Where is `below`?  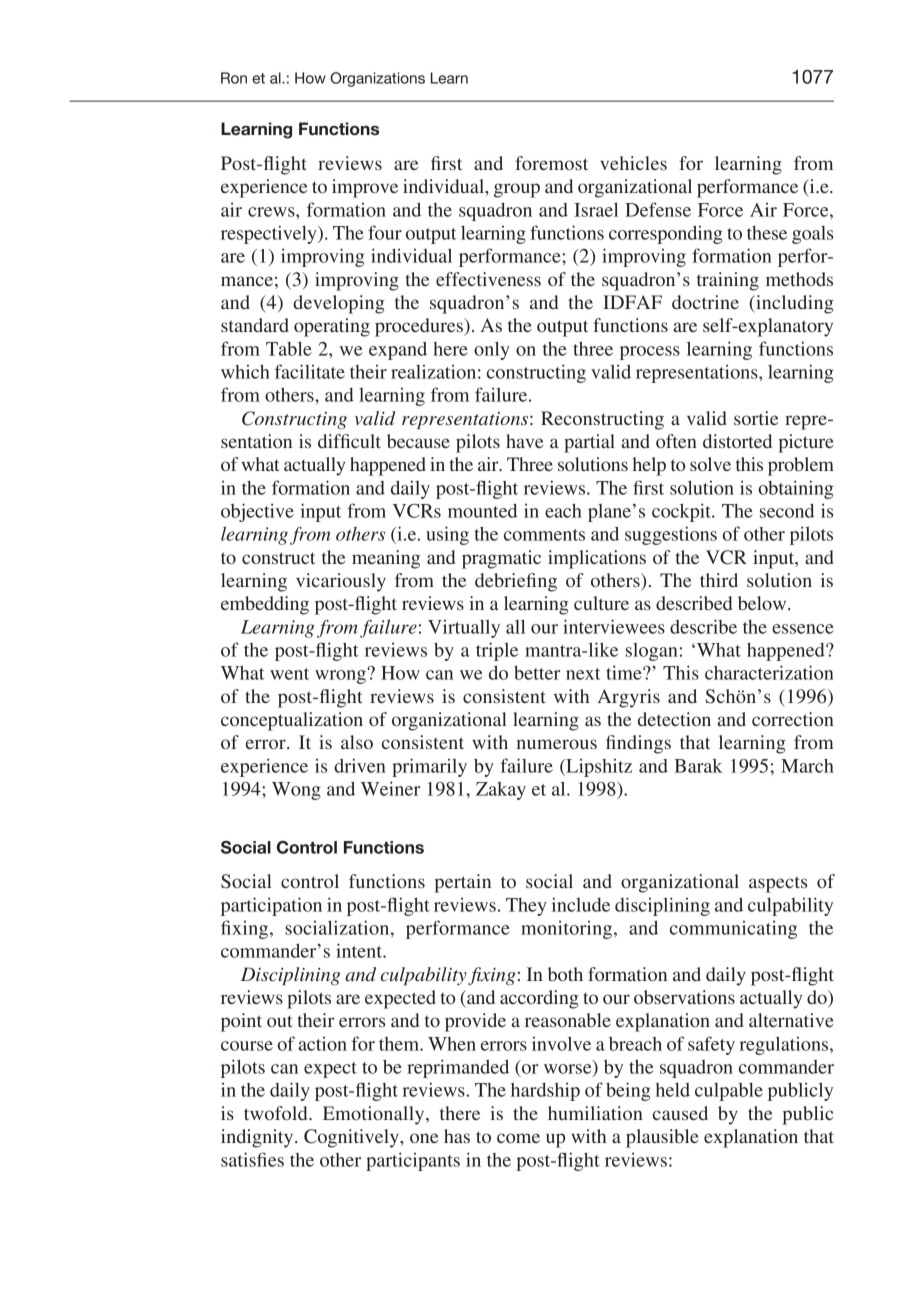
below is located at coordinates (763, 603).
